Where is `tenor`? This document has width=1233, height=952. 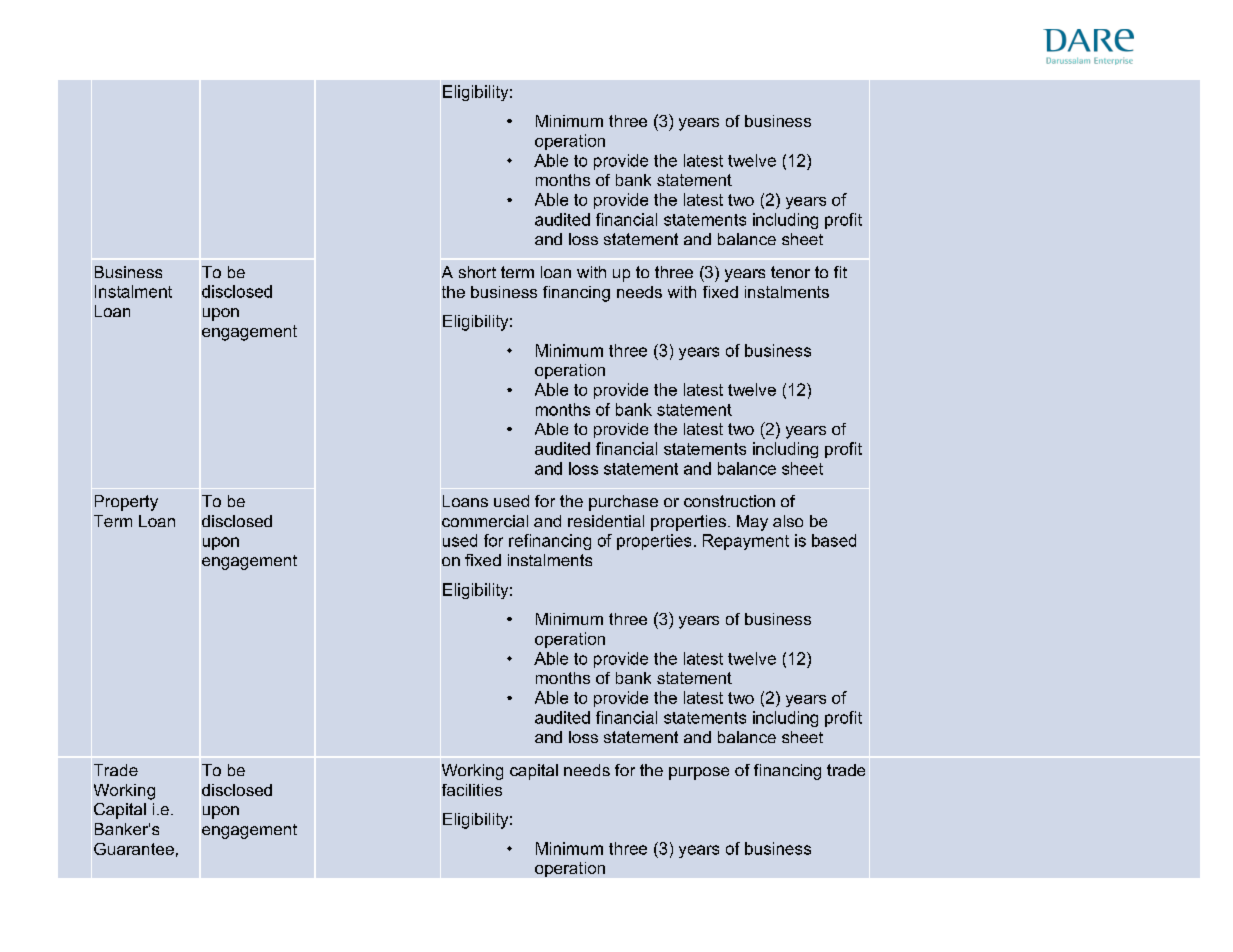 tenor is located at coordinates (790, 272).
